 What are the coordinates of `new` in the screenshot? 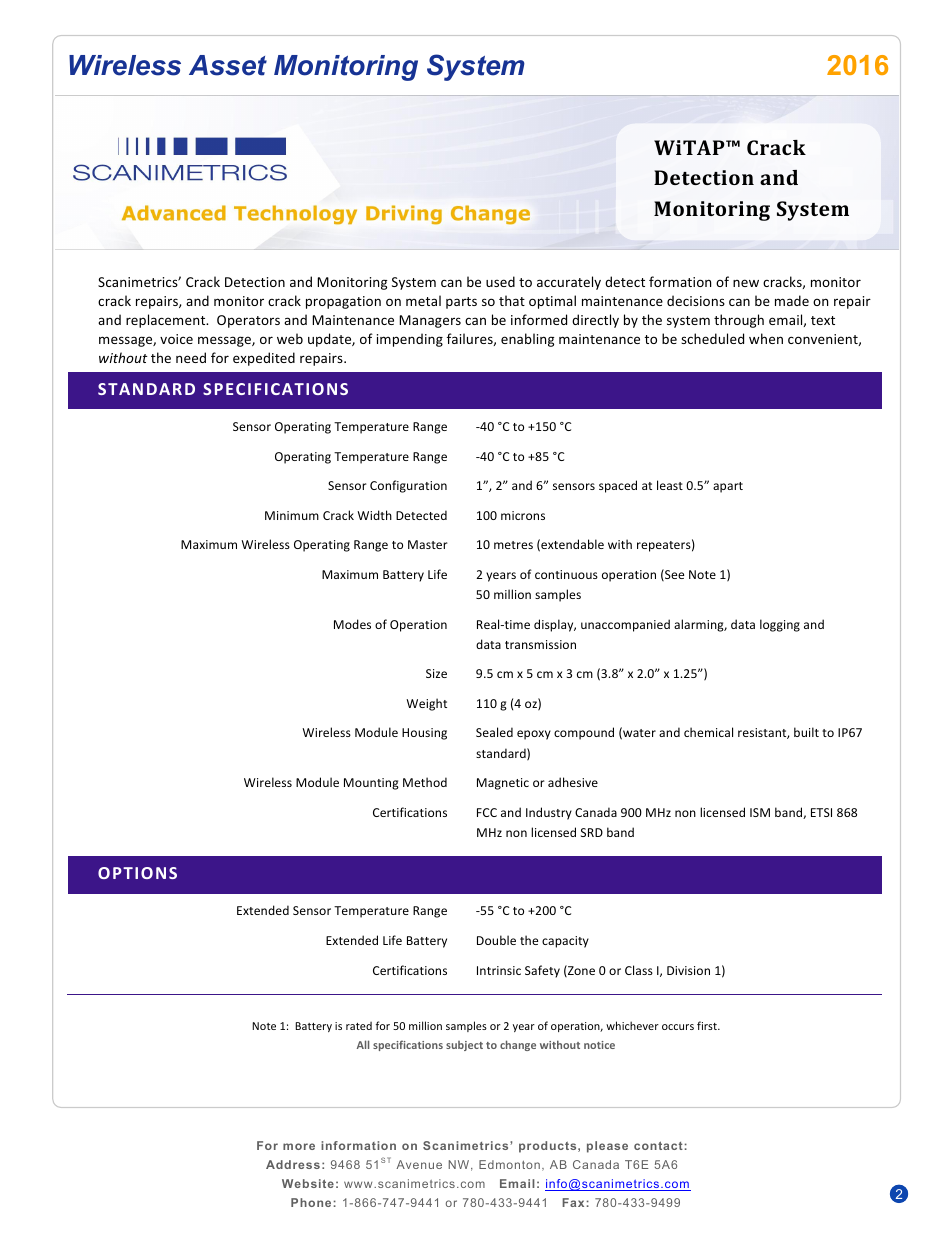 It's located at (746, 283).
